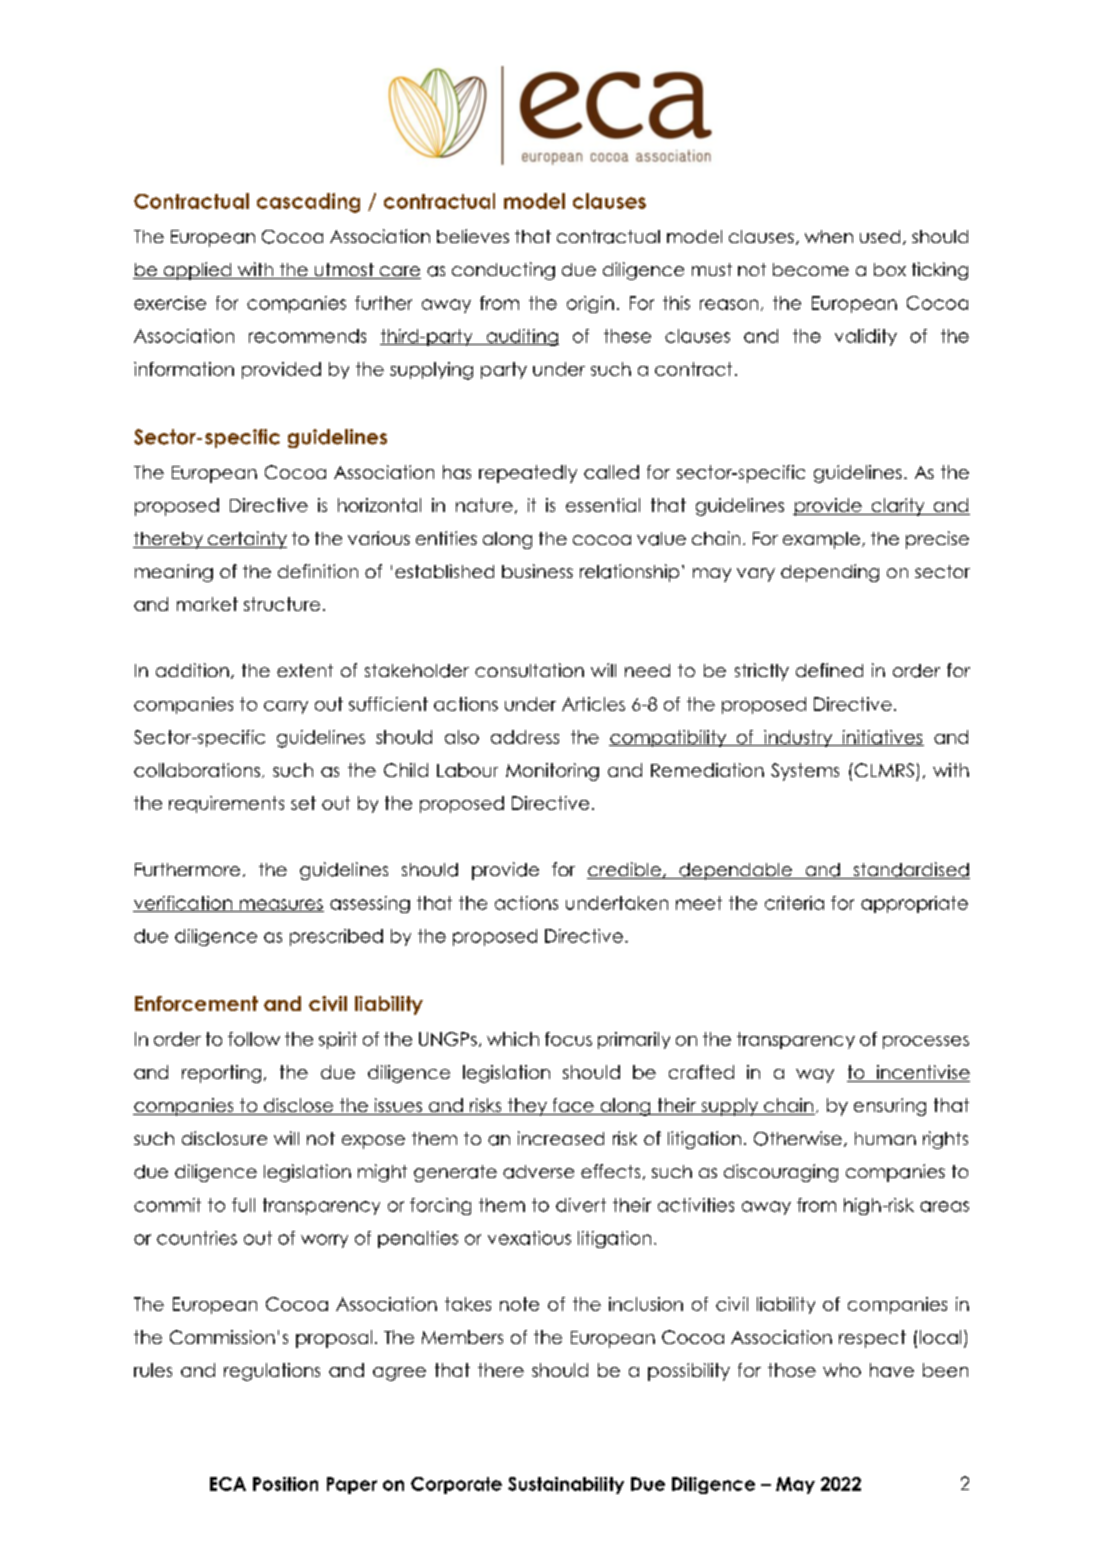 This image has height=1560, width=1103. I want to click on when, so click(829, 236).
